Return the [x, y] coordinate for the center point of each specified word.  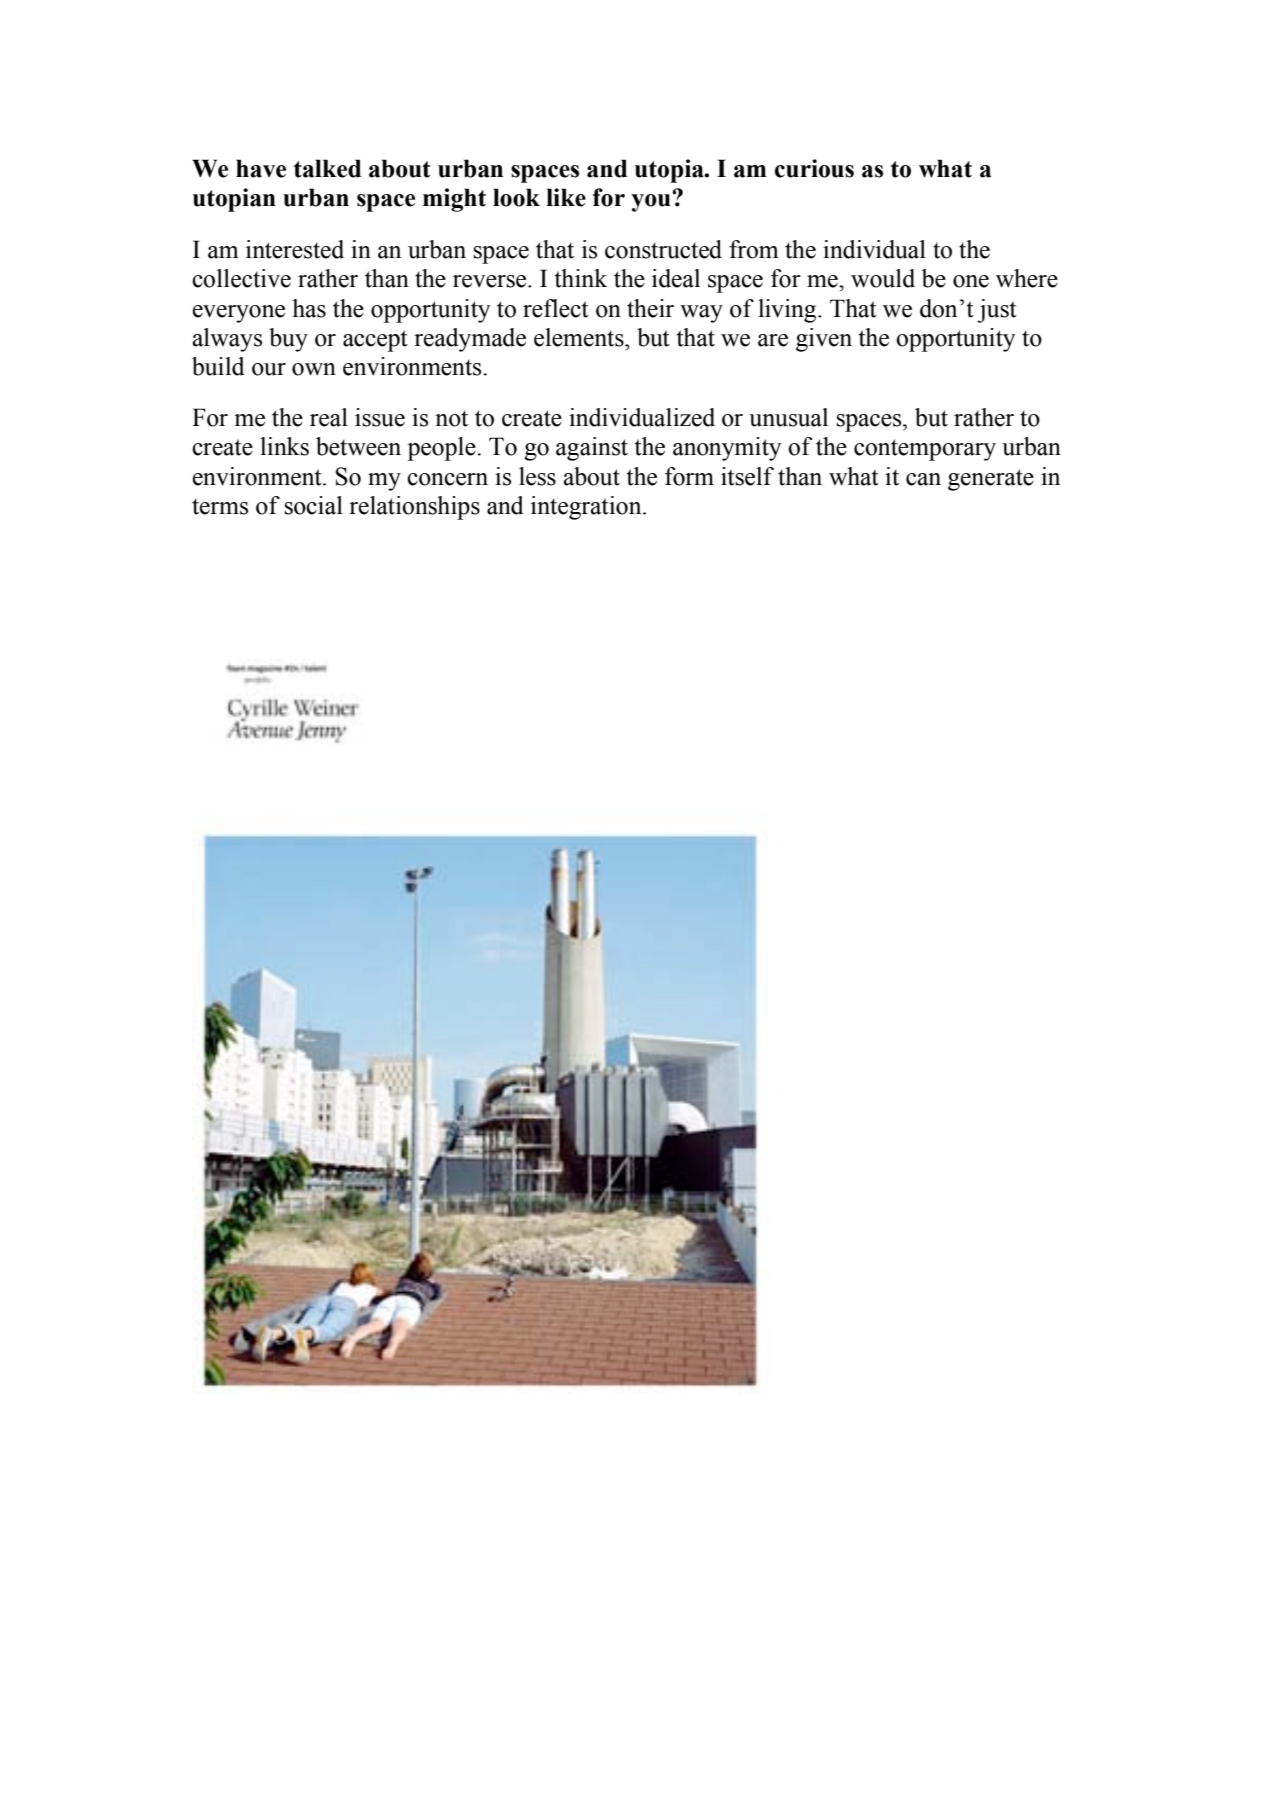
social [314, 505]
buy [288, 340]
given [824, 340]
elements [580, 337]
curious [814, 168]
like [566, 197]
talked [327, 168]
